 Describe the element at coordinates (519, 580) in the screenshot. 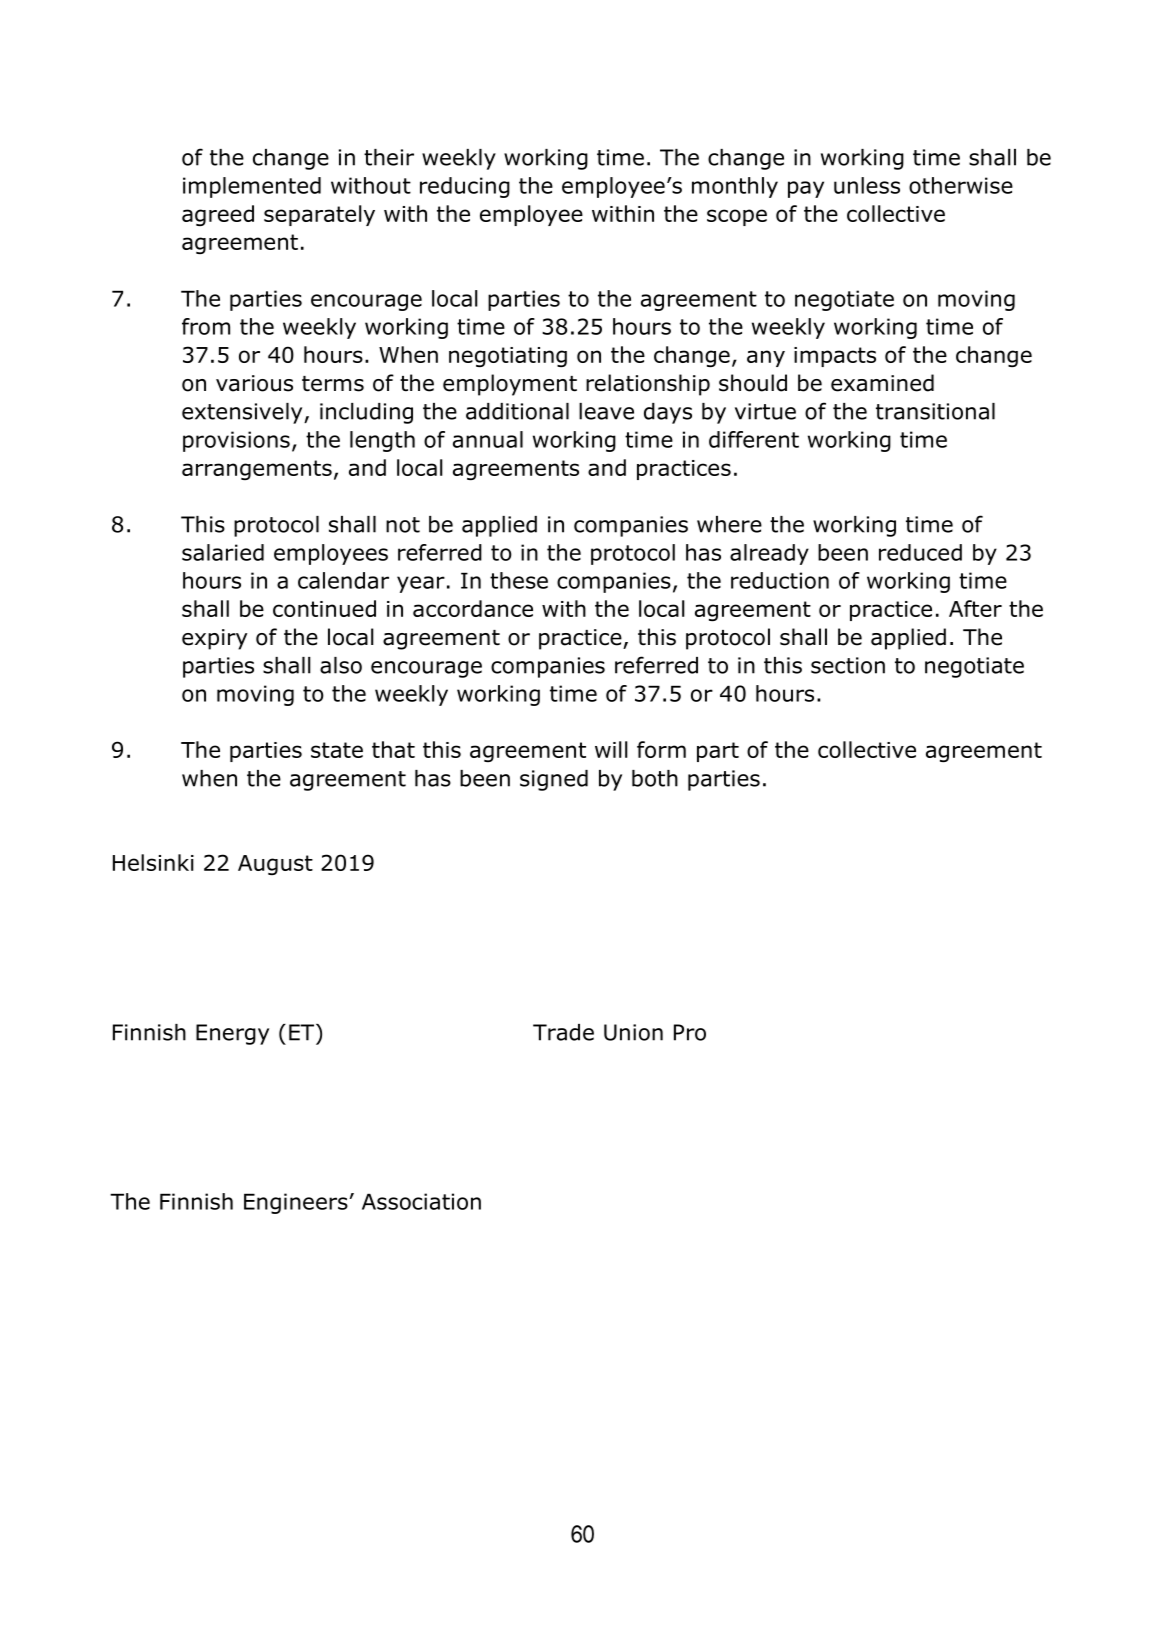

I see `these` at that location.
